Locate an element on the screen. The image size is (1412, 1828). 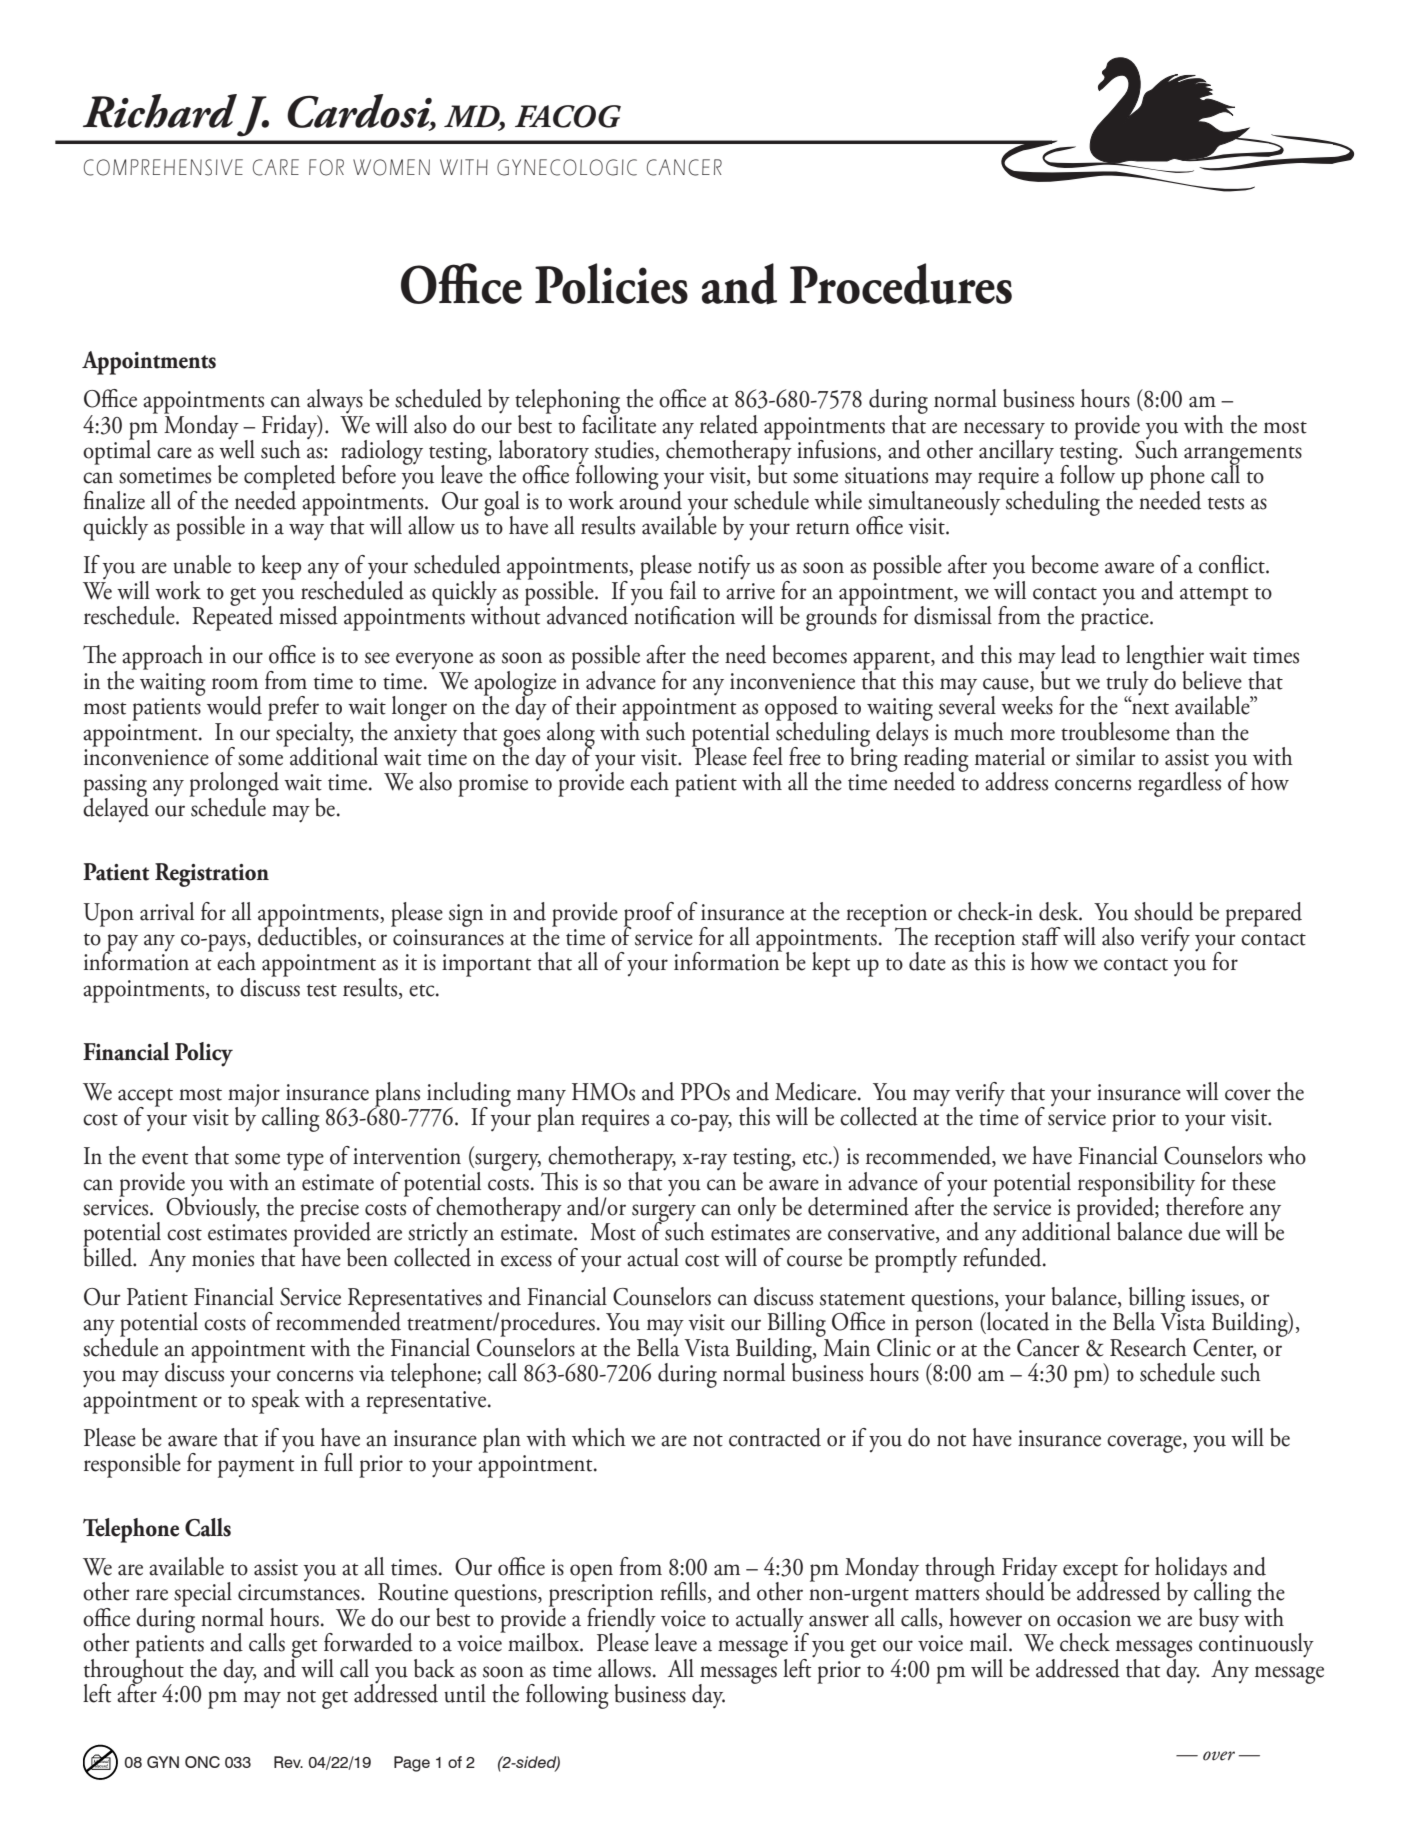
proof is located at coordinates (649, 915).
